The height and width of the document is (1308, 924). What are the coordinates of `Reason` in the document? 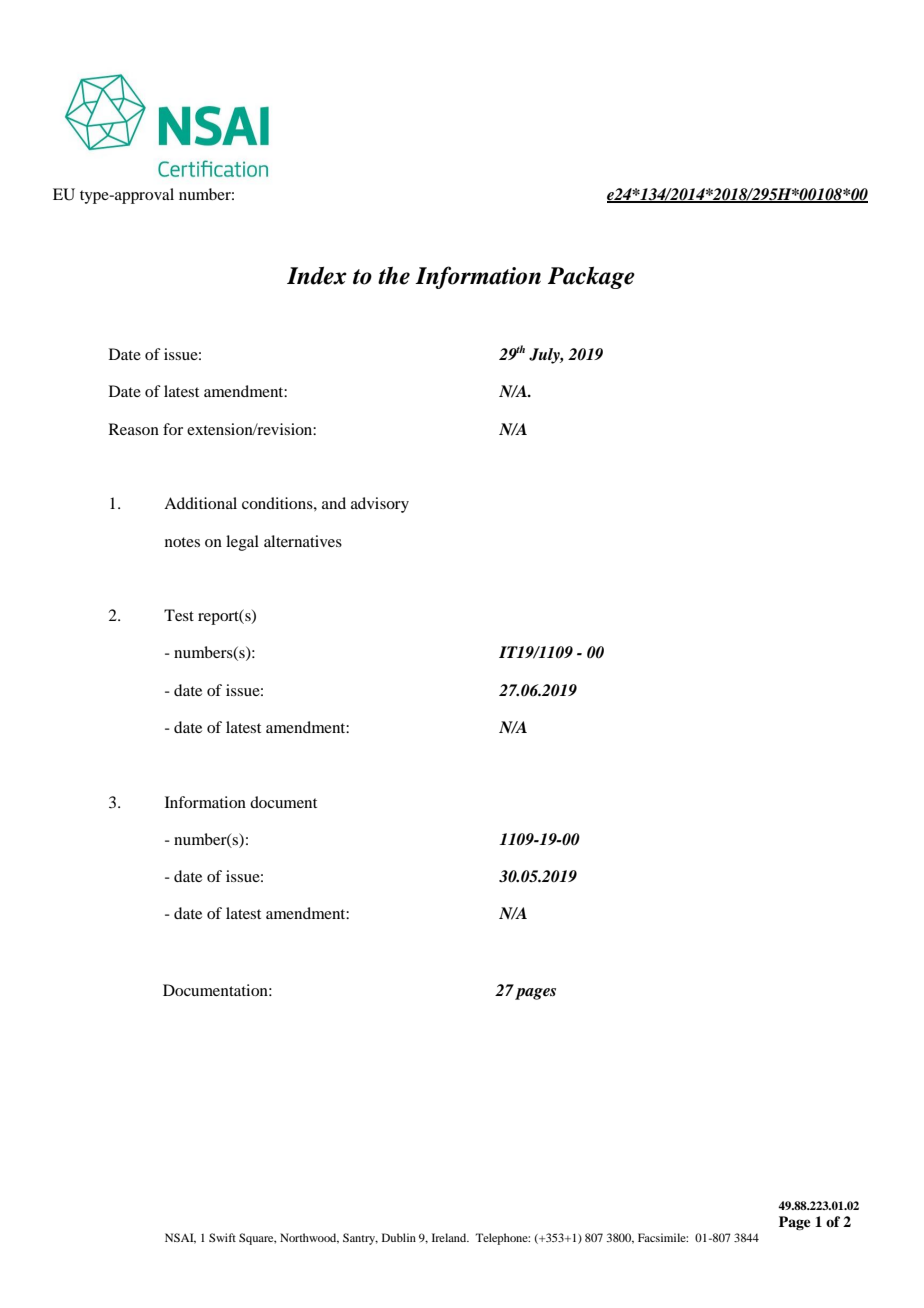 It's located at (134, 429).
